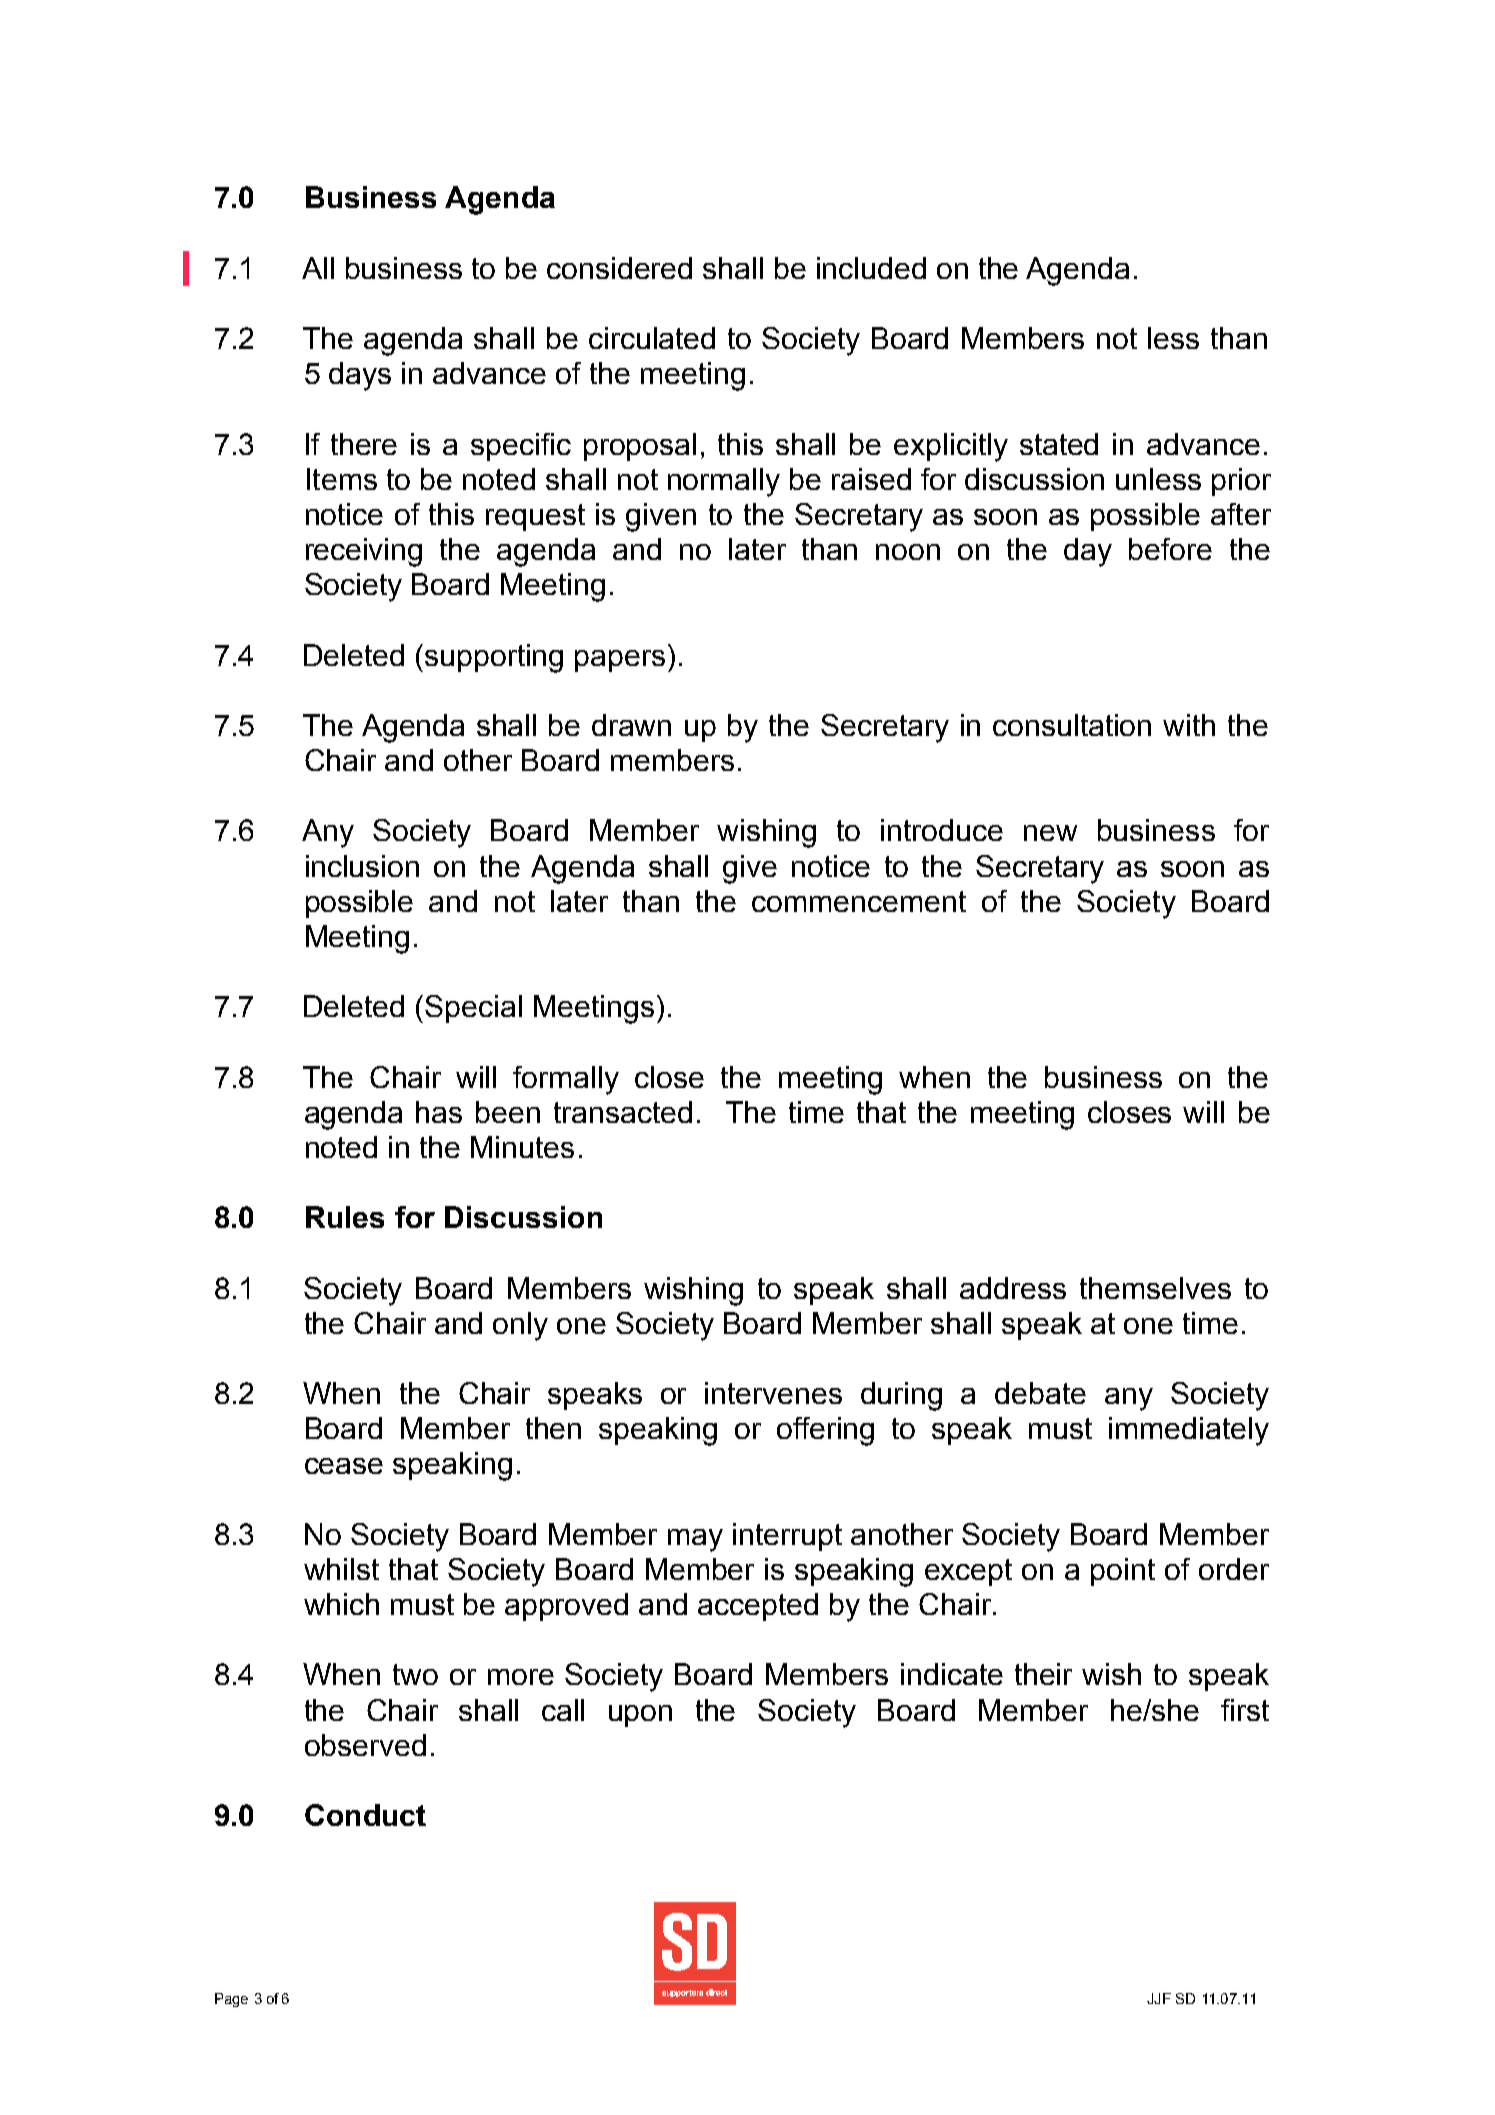 Image resolution: width=1495 pixels, height=2115 pixels. I want to click on has, so click(439, 1112).
